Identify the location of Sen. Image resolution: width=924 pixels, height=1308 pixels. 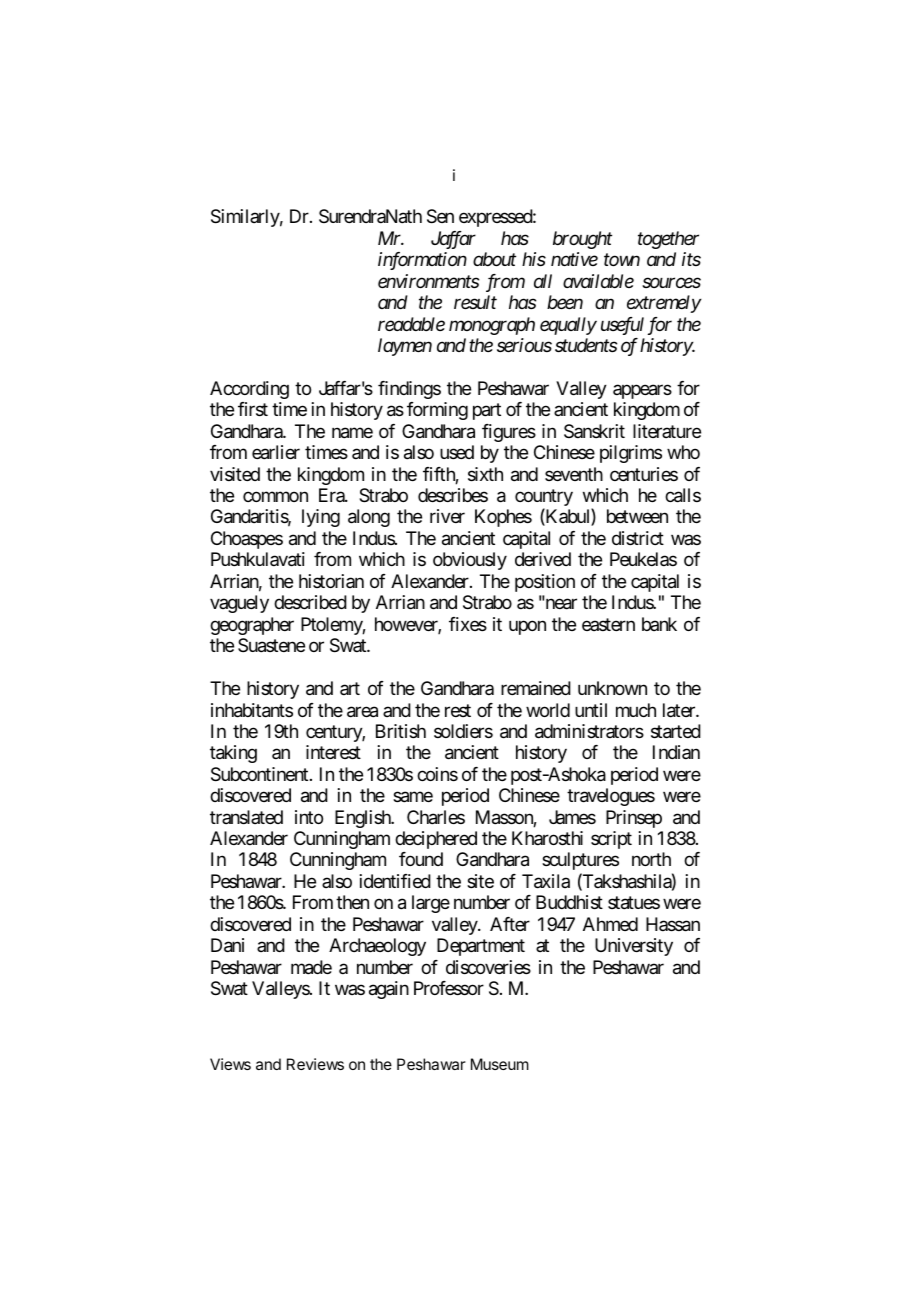
(440, 216).
